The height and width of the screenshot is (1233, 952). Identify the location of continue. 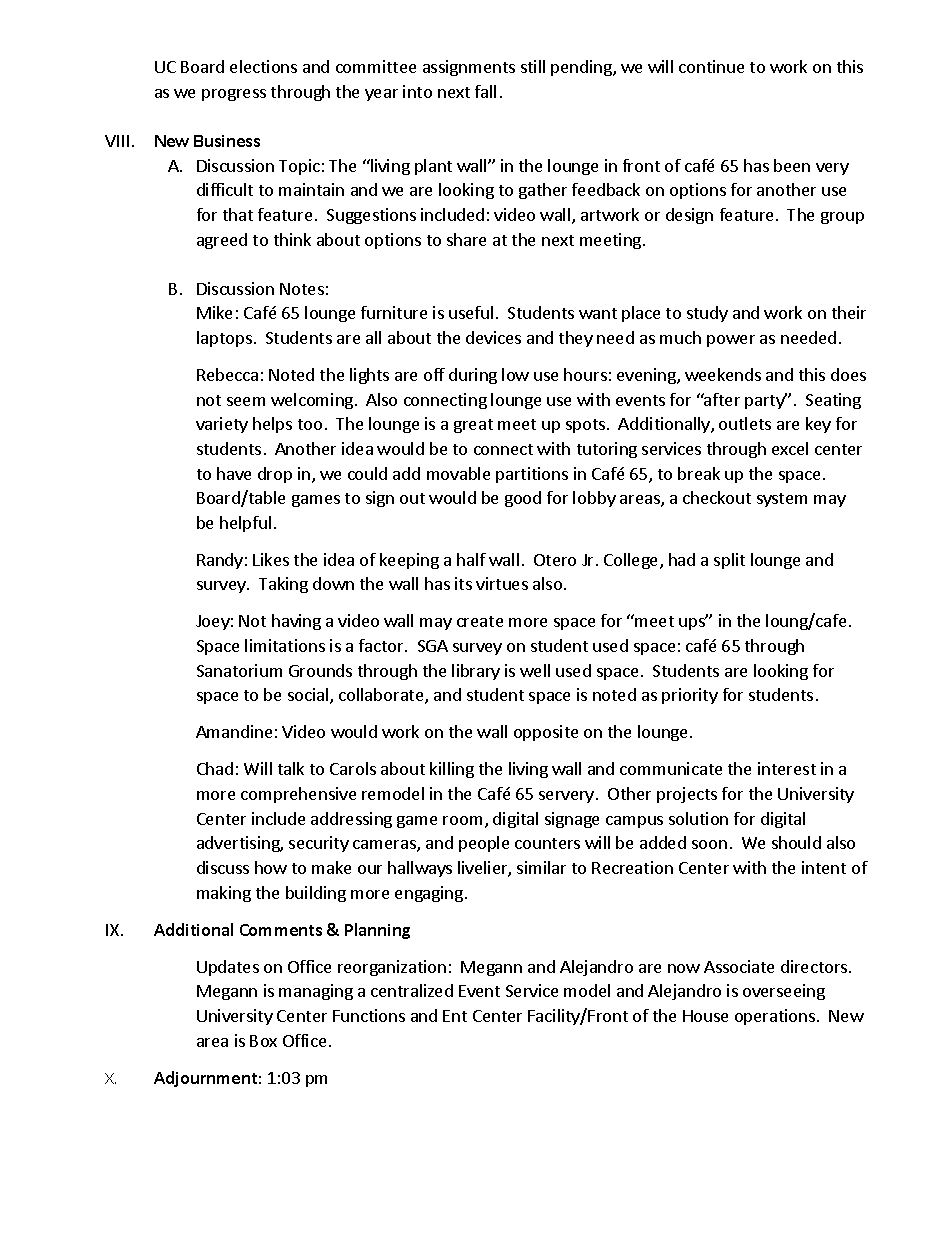
(711, 66).
